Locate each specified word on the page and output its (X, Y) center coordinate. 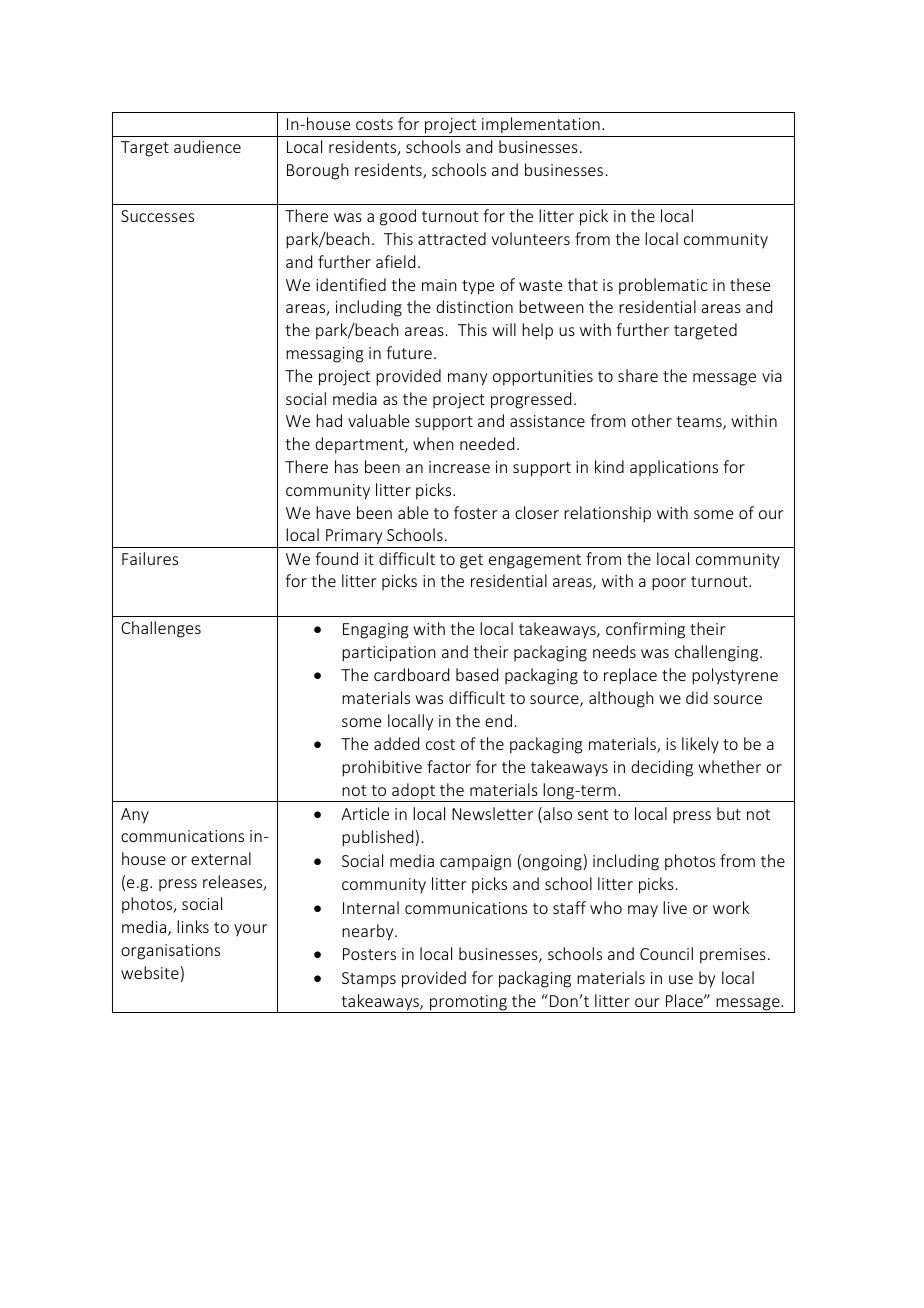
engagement (535, 561)
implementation (541, 125)
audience (207, 146)
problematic (663, 286)
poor (669, 584)
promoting (468, 1004)
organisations (170, 952)
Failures (150, 558)
